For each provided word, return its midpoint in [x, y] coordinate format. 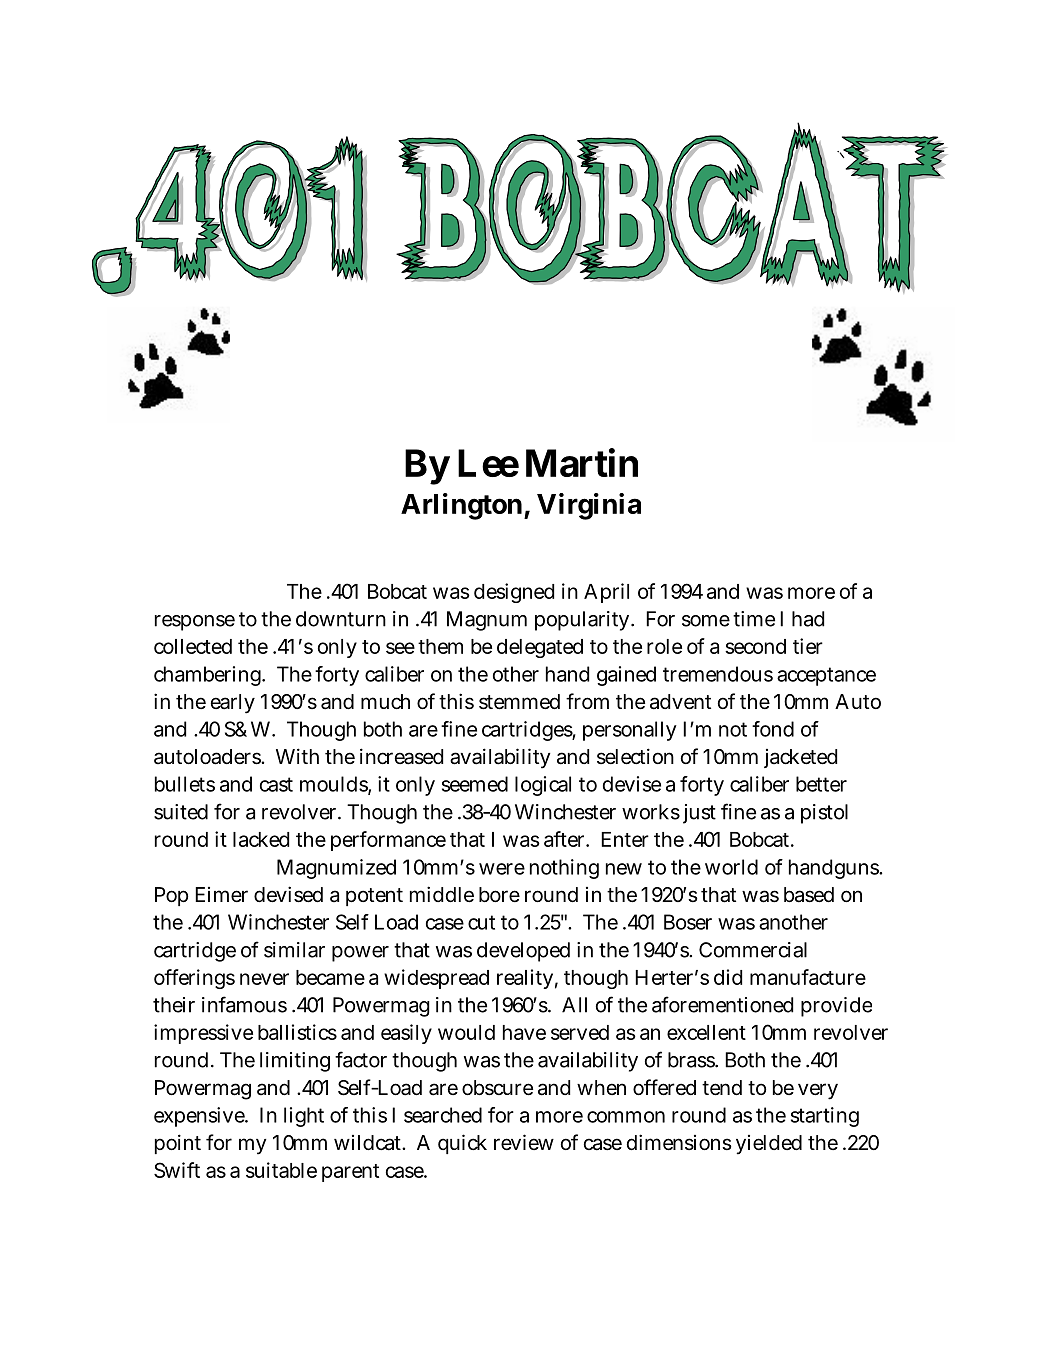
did [728, 977]
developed [523, 952]
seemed [475, 784]
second [755, 646]
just [699, 814]
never [264, 979]
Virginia [589, 506]
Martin [582, 463]
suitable [281, 1170]
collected [193, 646]
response [195, 623]
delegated [540, 648]
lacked [261, 839]
